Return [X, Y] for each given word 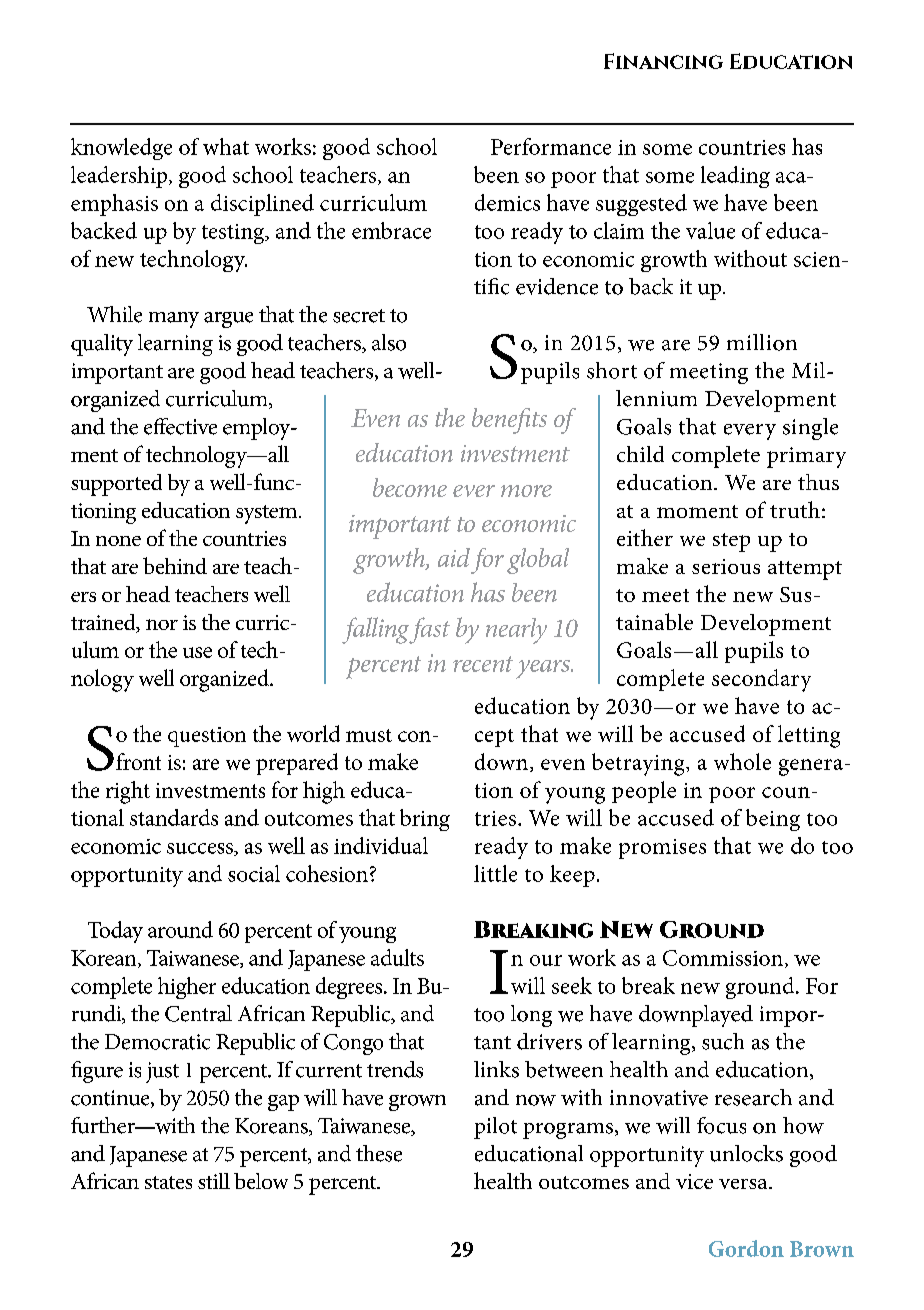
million [762, 342]
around [180, 929]
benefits [509, 421]
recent [483, 664]
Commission [723, 958]
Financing [663, 61]
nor [162, 624]
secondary [761, 680]
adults [397, 957]
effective [180, 426]
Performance [551, 146]
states [168, 1182]
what [226, 146]
